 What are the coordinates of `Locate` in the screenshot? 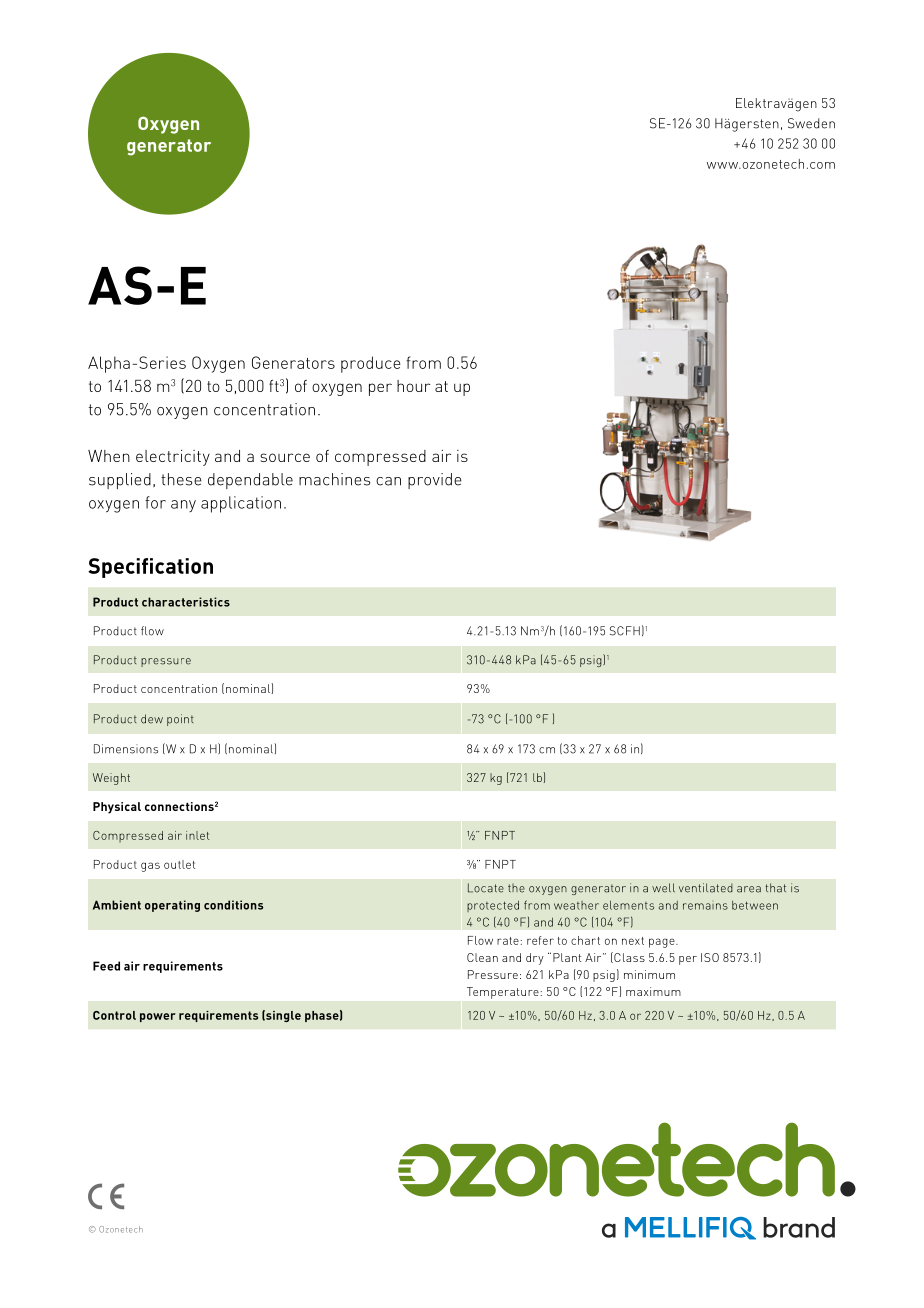 It's located at (486, 888).
